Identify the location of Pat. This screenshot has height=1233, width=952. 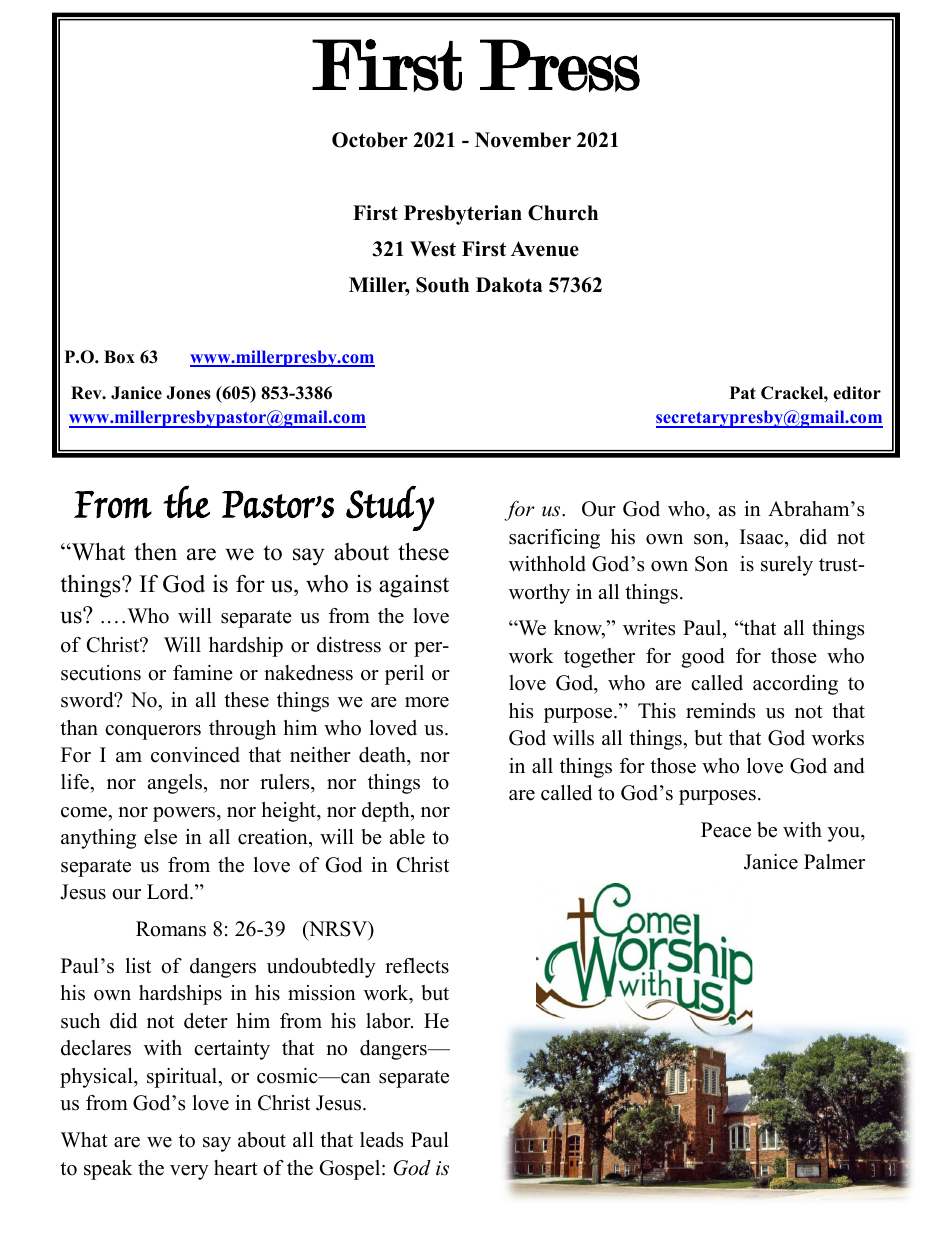
(743, 392).
